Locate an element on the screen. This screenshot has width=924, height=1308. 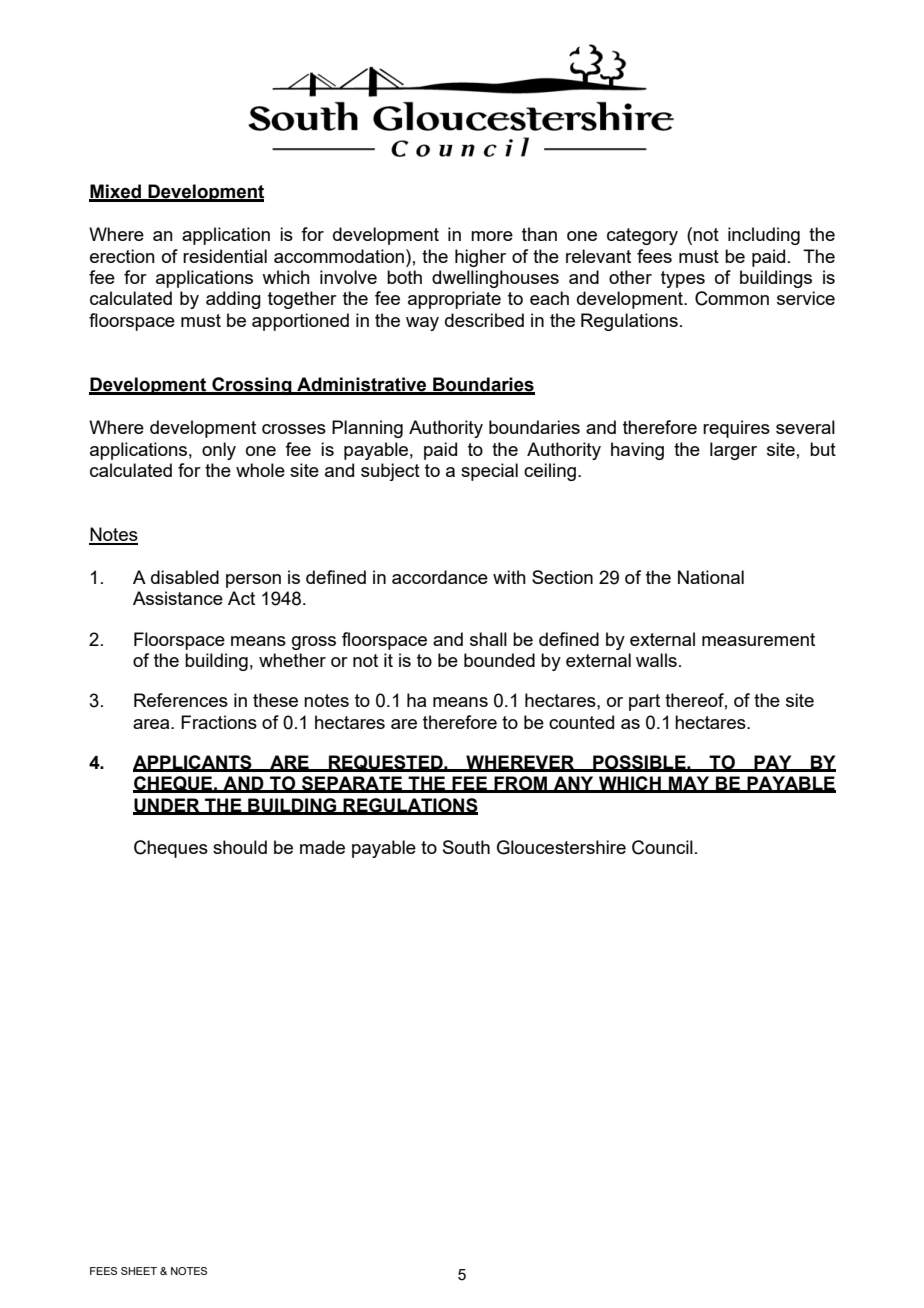
SHEET is located at coordinates (139, 1271).
